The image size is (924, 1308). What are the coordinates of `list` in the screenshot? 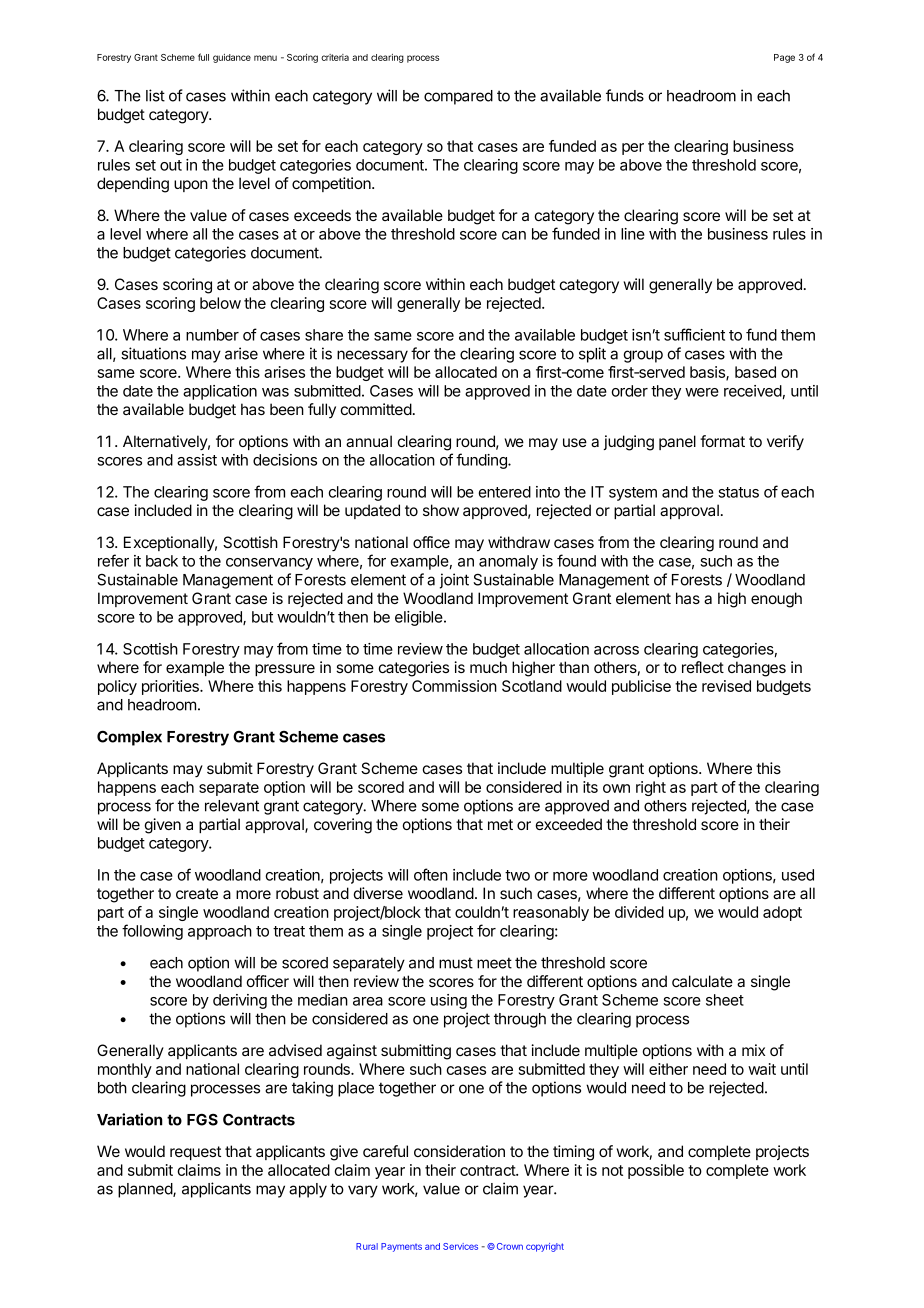 It's located at (155, 95).
